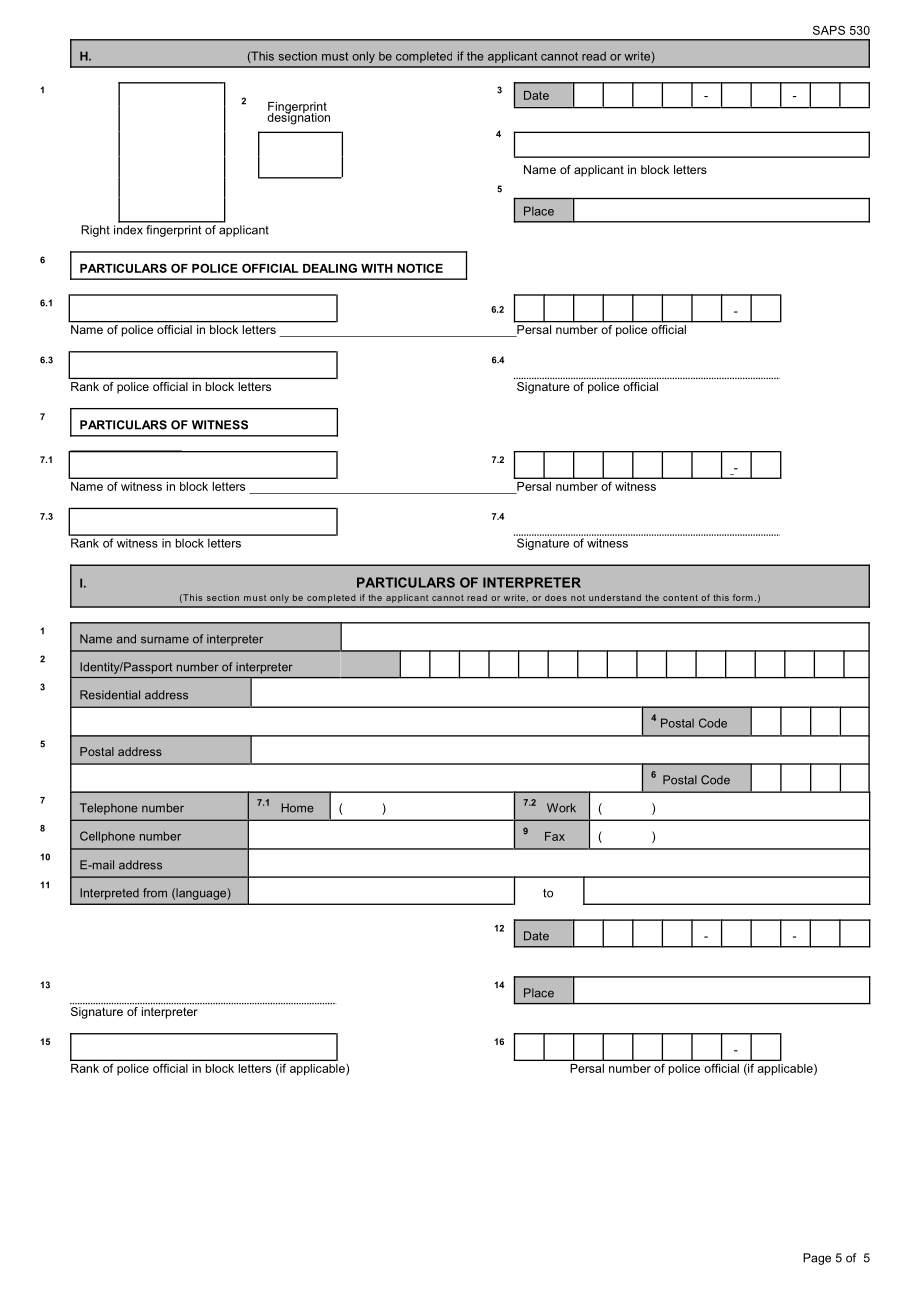  What do you see at coordinates (155, 893) in the document?
I see `from` at bounding box center [155, 893].
